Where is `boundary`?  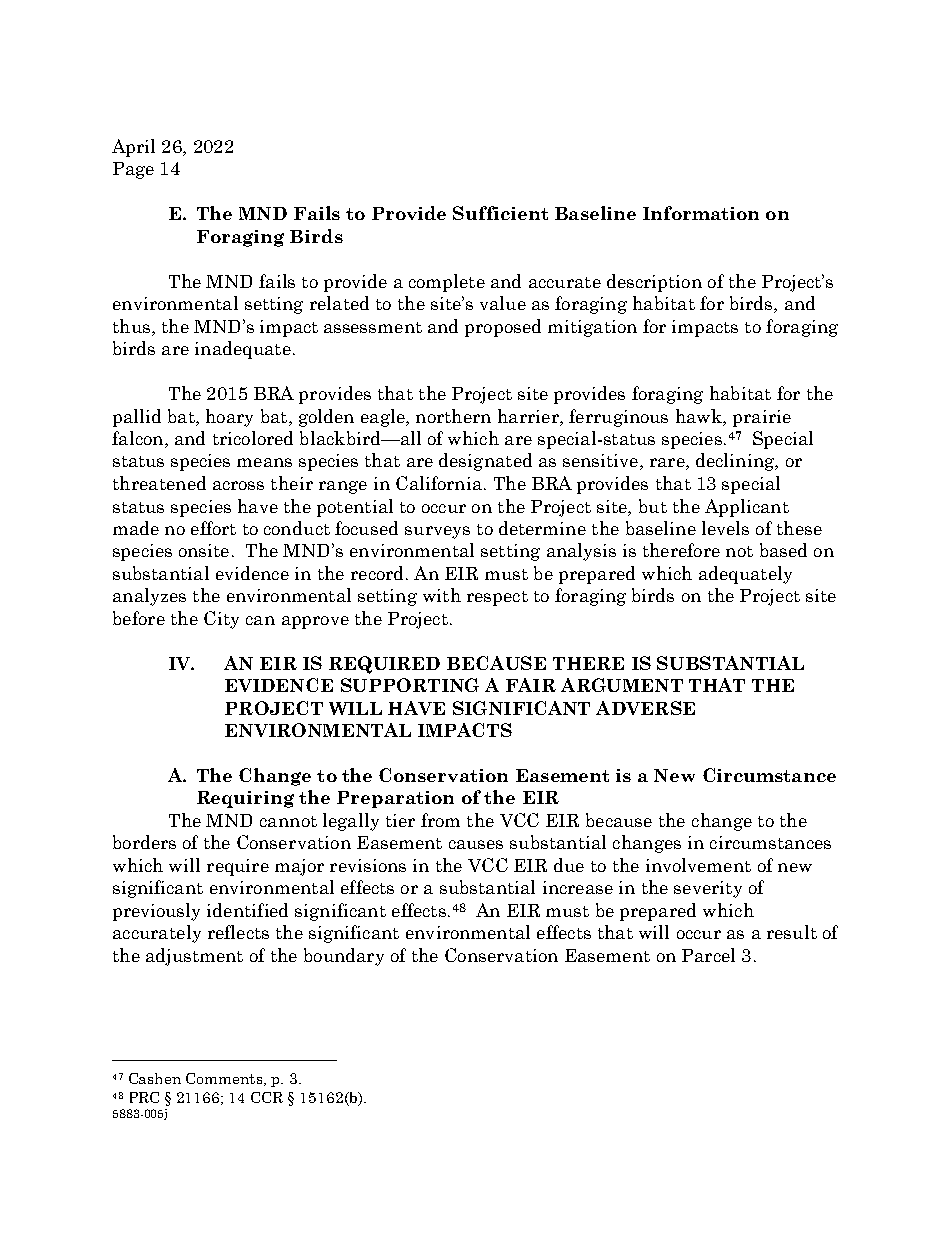 boundary is located at coordinates (344, 957).
